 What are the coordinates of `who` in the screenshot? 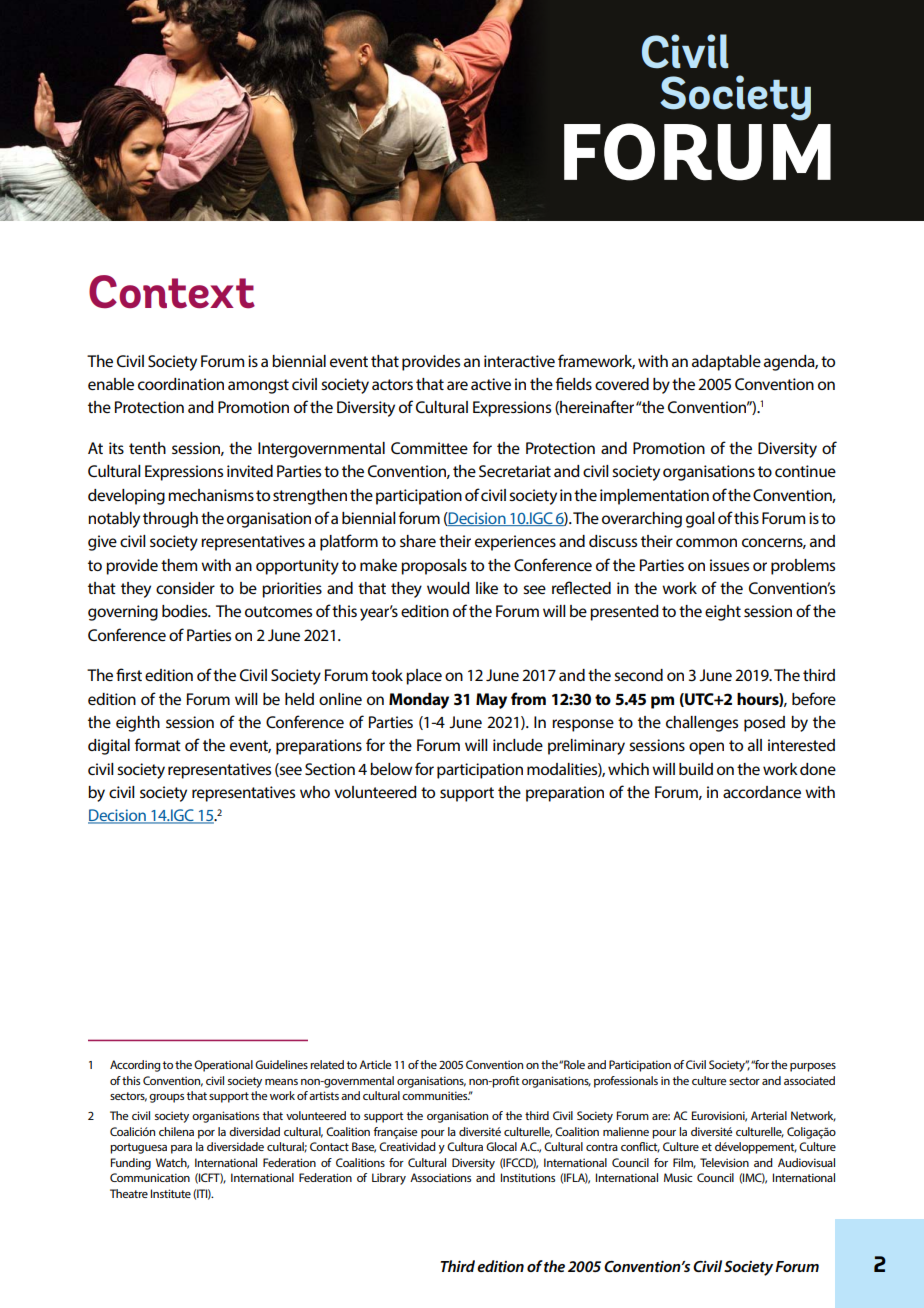 It's located at (315, 792).
